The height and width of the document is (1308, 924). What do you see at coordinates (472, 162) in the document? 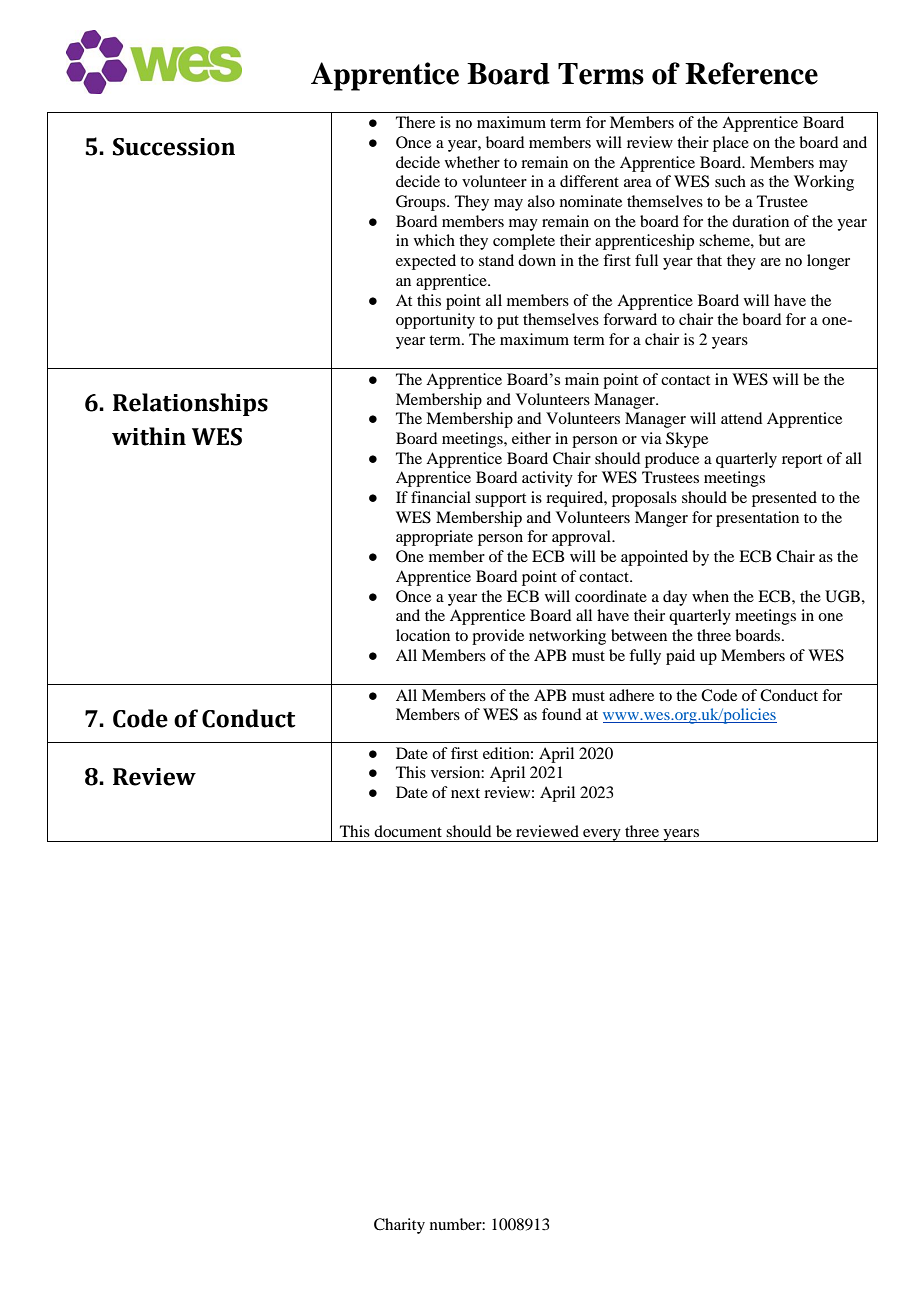
I see `whether` at bounding box center [472, 162].
